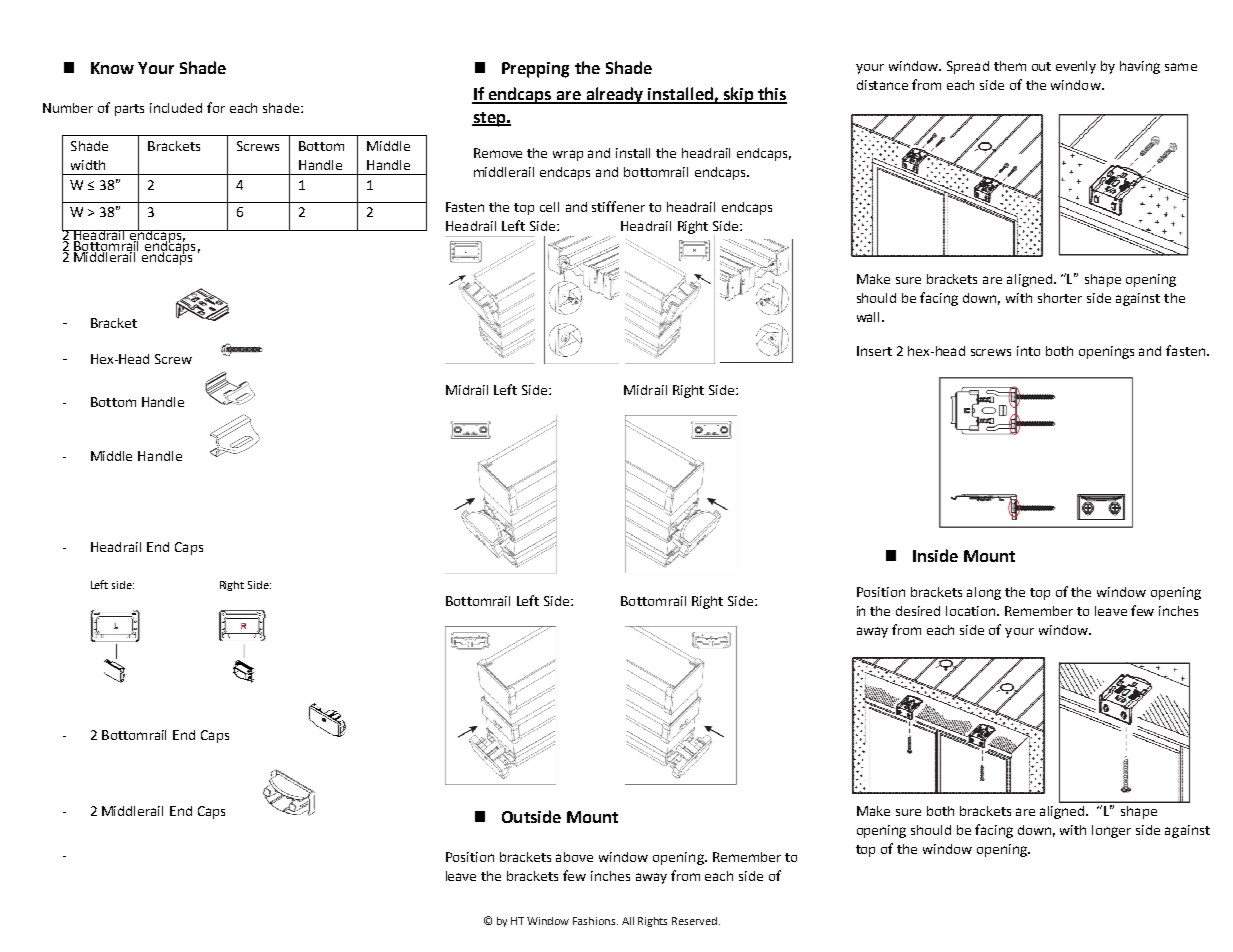 Image resolution: width=1233 pixels, height=952 pixels. What do you see at coordinates (615, 95) in the page?
I see `already` at bounding box center [615, 95].
